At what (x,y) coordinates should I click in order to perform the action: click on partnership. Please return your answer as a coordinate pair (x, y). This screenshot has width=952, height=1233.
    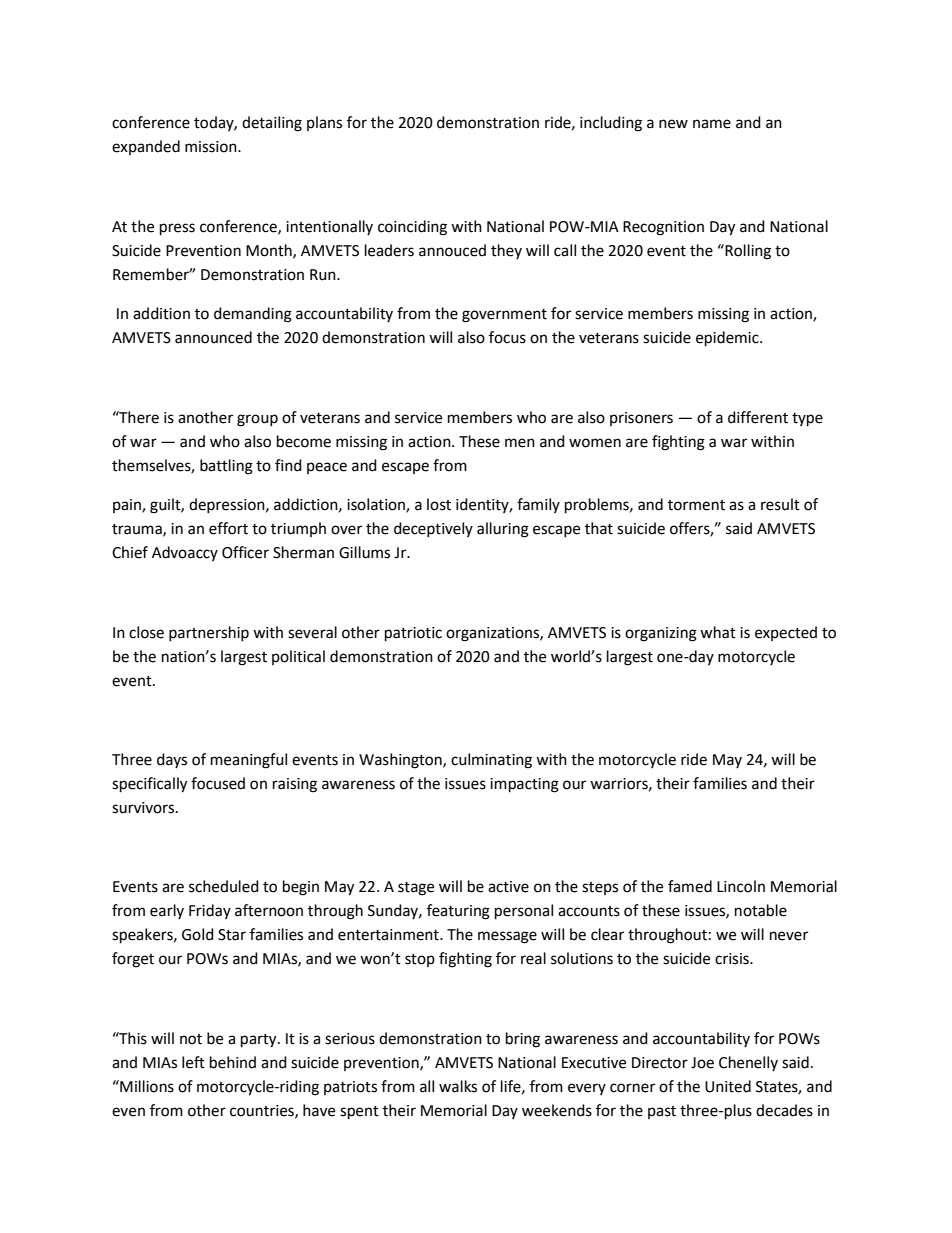
    Looking at the image, I should click on (209, 633).
